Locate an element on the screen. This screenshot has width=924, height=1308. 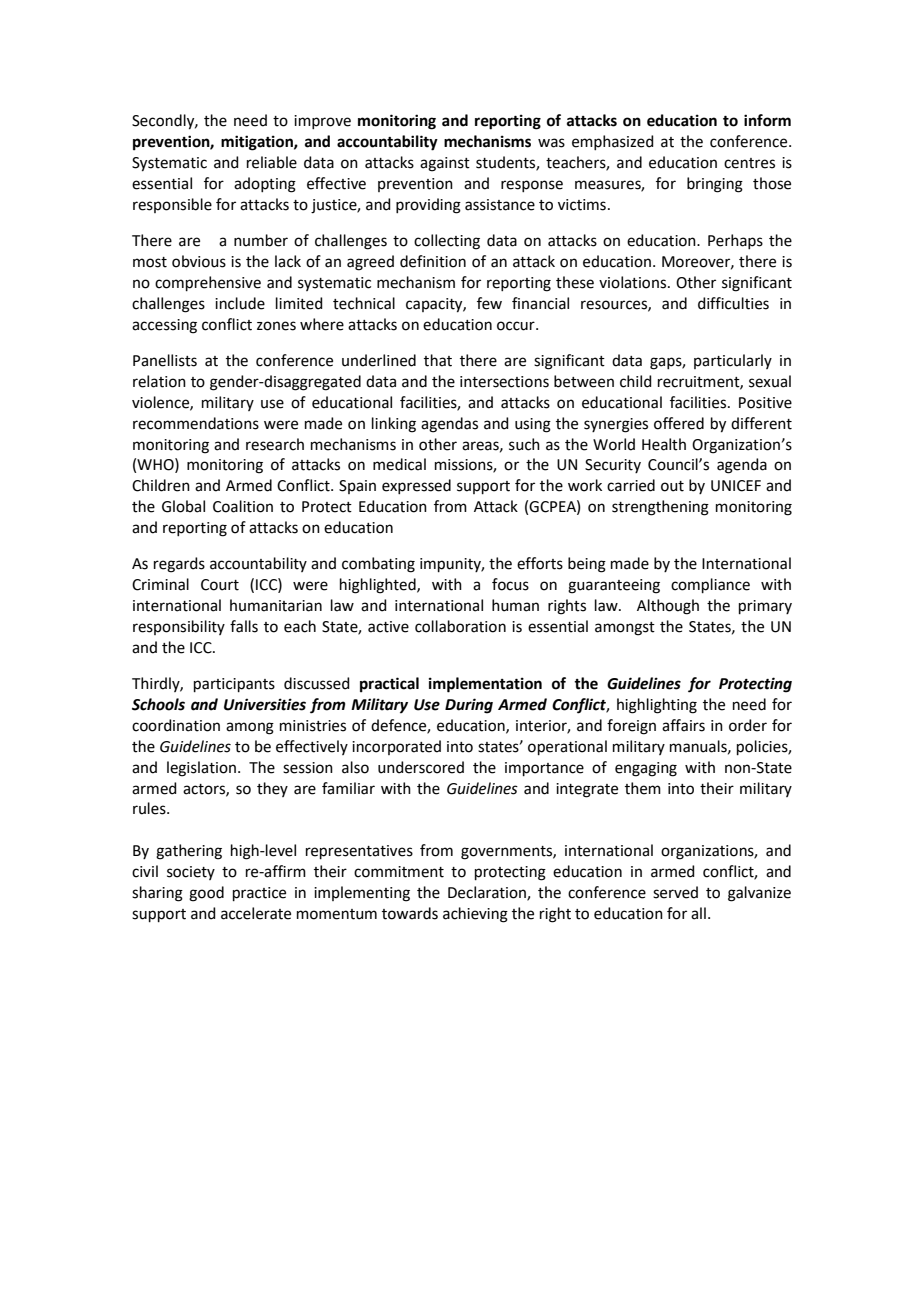
against is located at coordinates (445, 164).
